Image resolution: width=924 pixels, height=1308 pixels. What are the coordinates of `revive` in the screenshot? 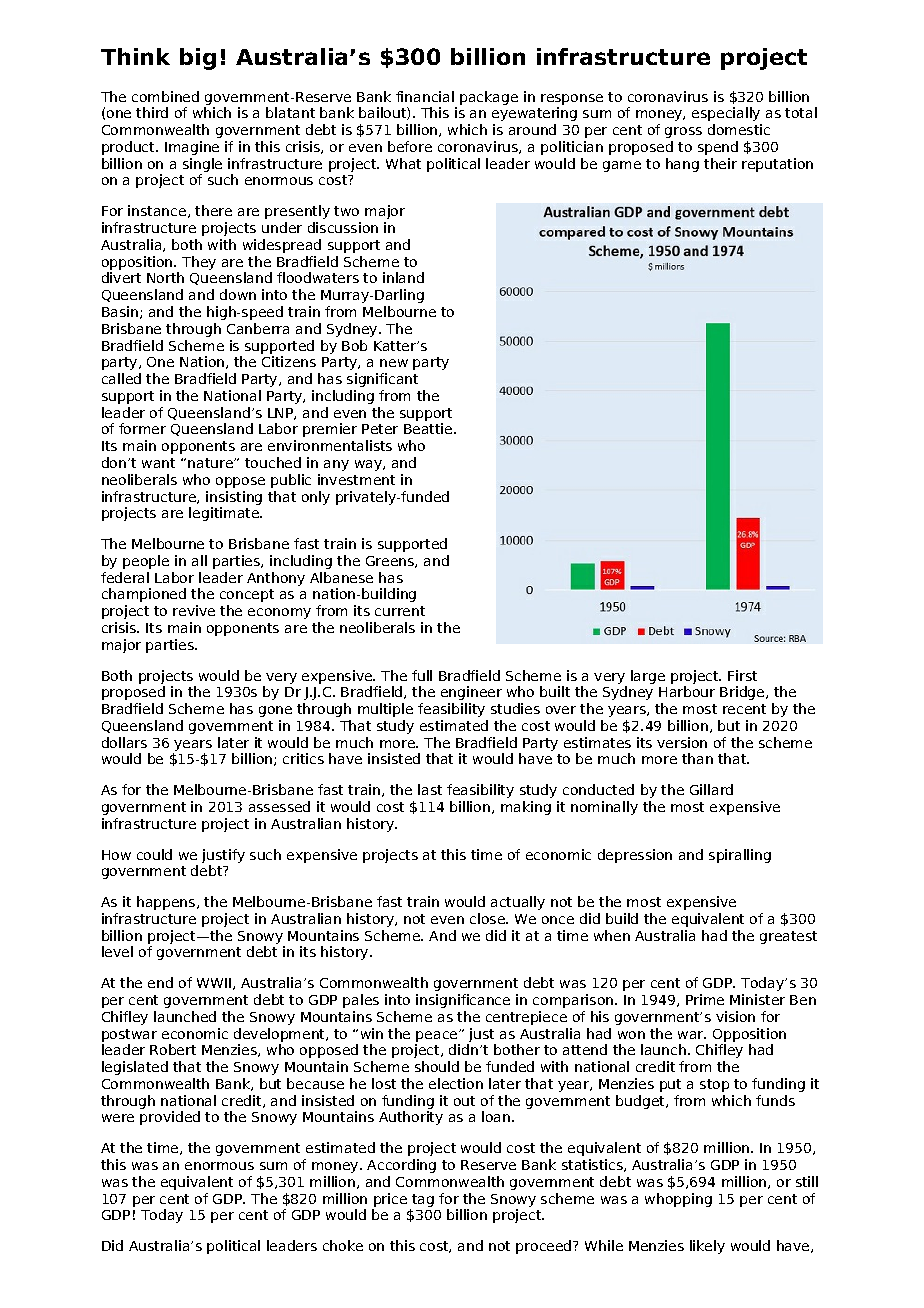 It's located at (194, 610).
